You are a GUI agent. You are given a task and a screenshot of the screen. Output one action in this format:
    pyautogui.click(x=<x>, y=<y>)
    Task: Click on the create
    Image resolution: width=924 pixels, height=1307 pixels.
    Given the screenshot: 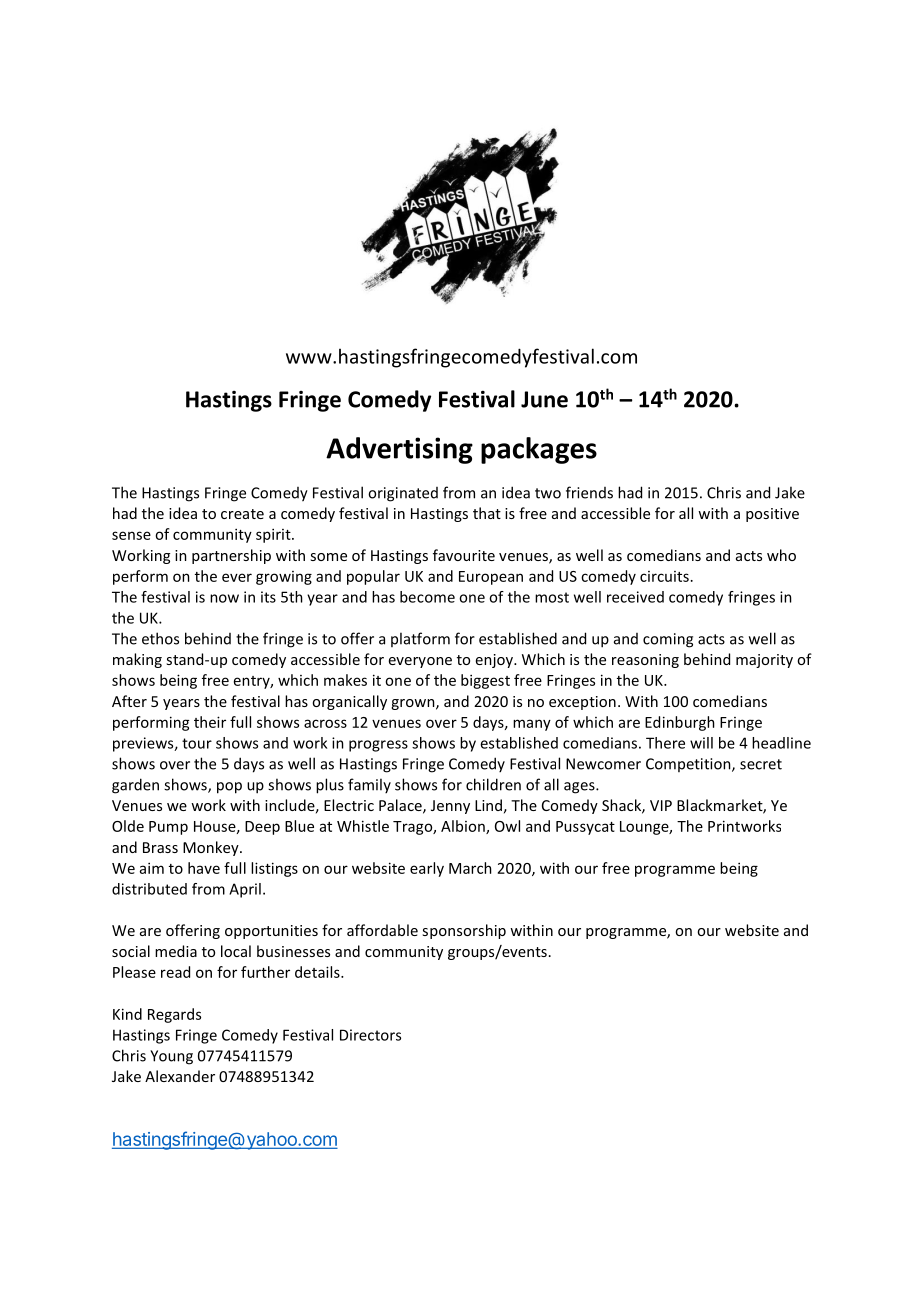 What is the action you would take?
    pyautogui.click(x=242, y=514)
